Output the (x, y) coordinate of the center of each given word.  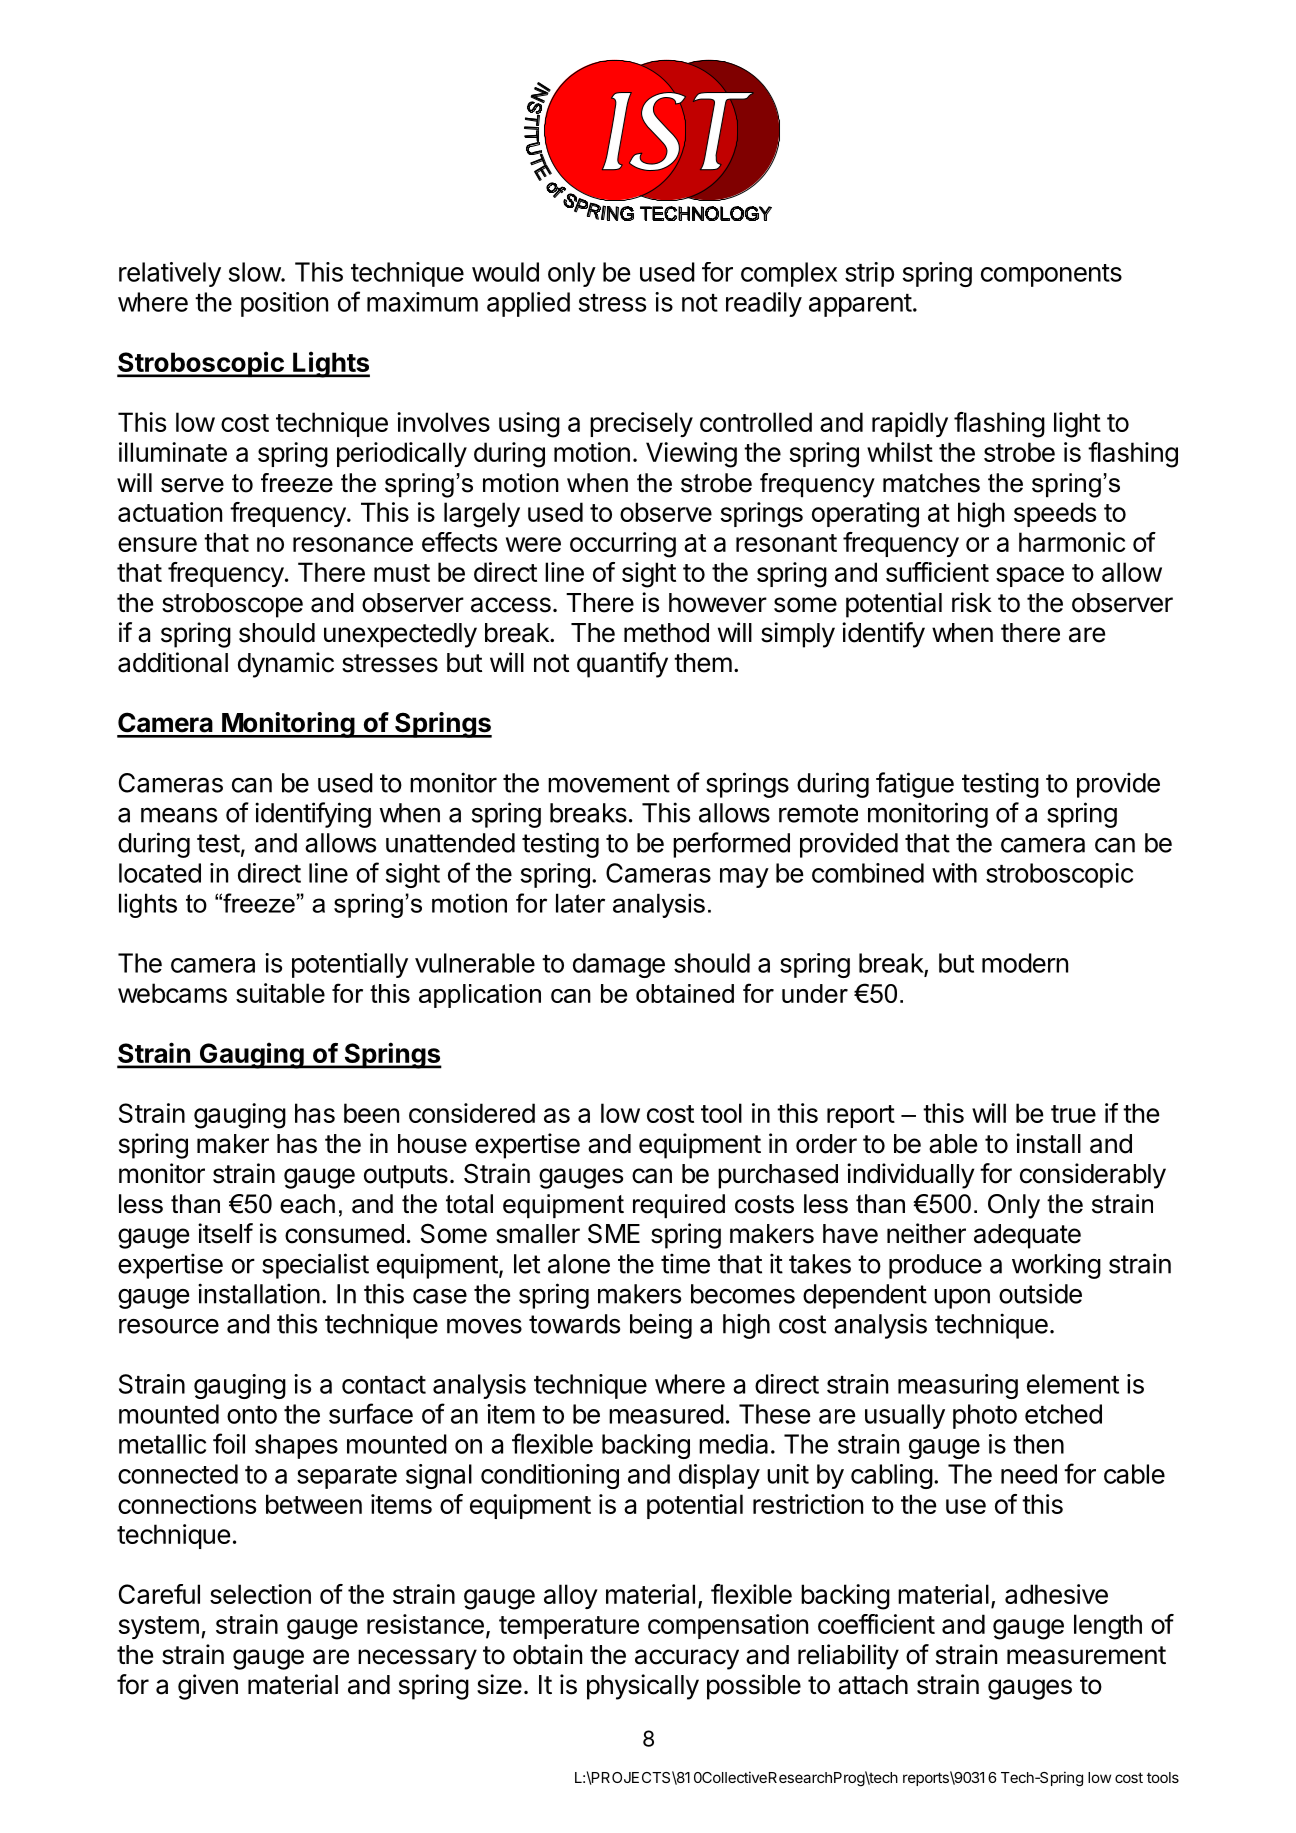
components (1051, 275)
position (284, 304)
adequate (1027, 1236)
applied (528, 304)
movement (609, 783)
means (179, 815)
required (679, 1206)
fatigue (915, 785)
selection (260, 1594)
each (307, 1204)
